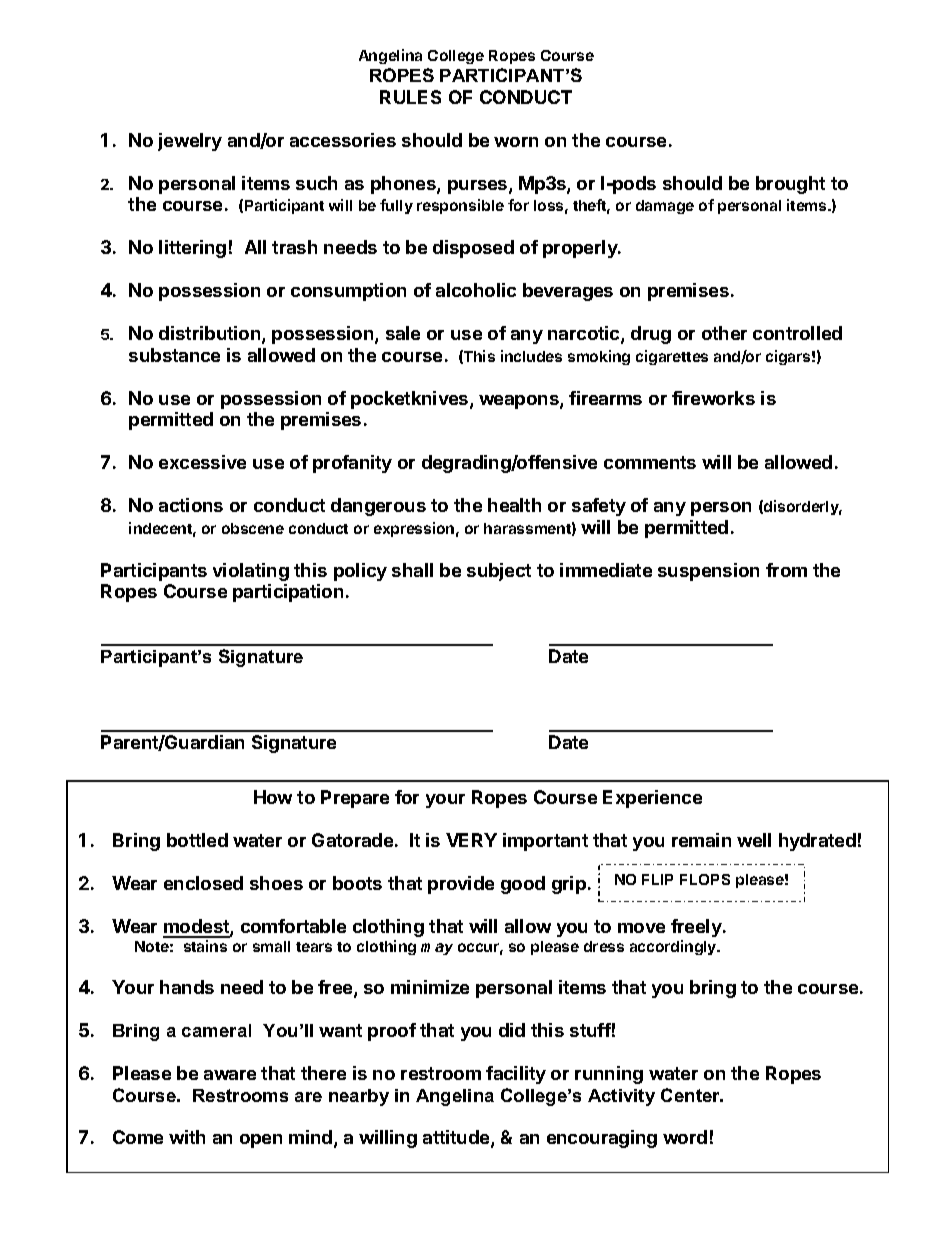 The height and width of the screenshot is (1233, 952). Describe the element at coordinates (471, 840) in the screenshot. I see `VERY` at that location.
